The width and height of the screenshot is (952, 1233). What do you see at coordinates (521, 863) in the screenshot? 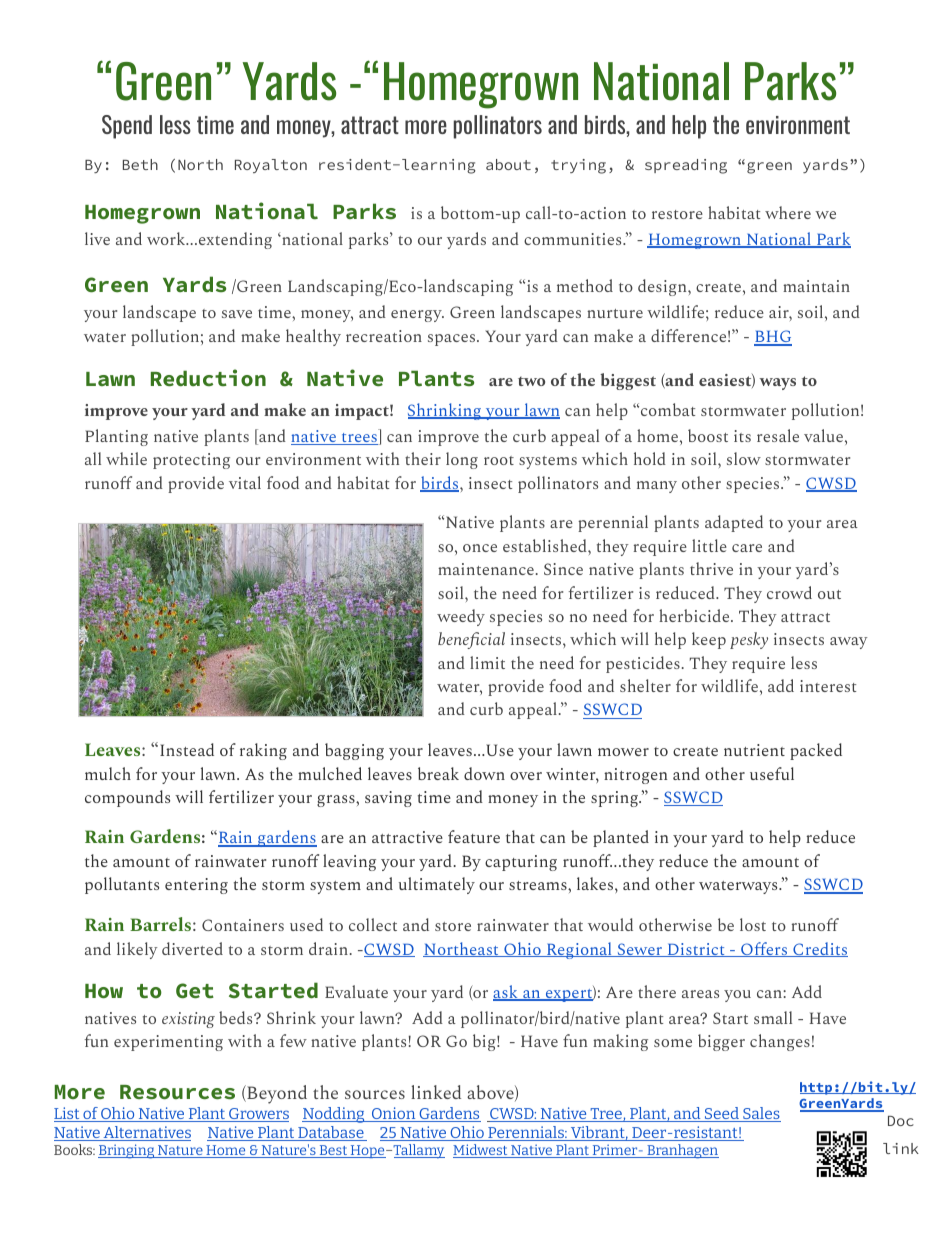
I see `capturing` at bounding box center [521, 863].
